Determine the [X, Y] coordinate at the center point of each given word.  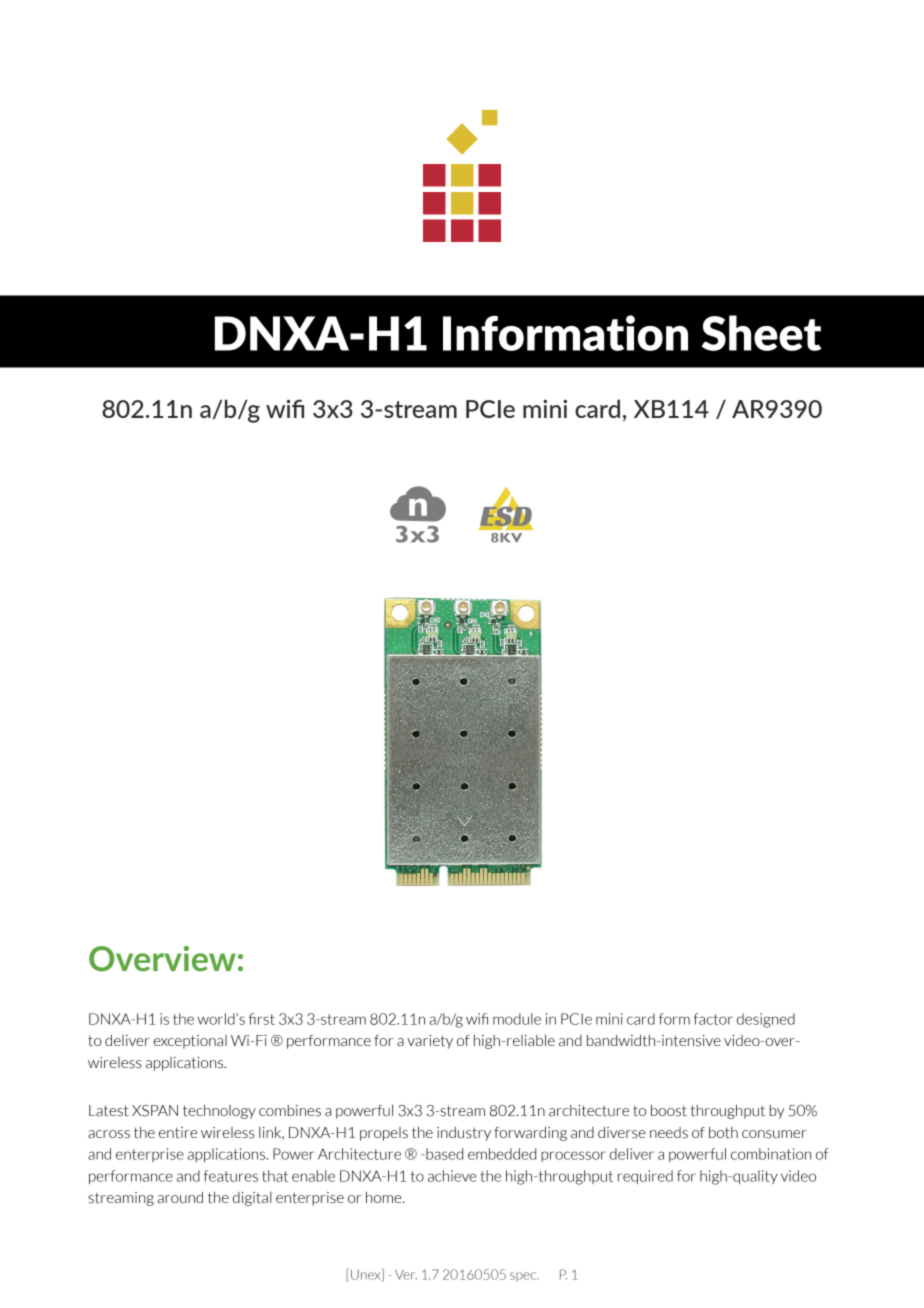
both [723, 1133]
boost [669, 1111]
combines [290, 1111]
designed [766, 1020]
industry [464, 1134]
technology [219, 1112]
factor [713, 1019]
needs [669, 1133]
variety [430, 1042]
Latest [109, 1111]
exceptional [190, 1042]
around [180, 1198]
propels [384, 1134]
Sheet [761, 333]
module [517, 1019]
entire [178, 1133]
